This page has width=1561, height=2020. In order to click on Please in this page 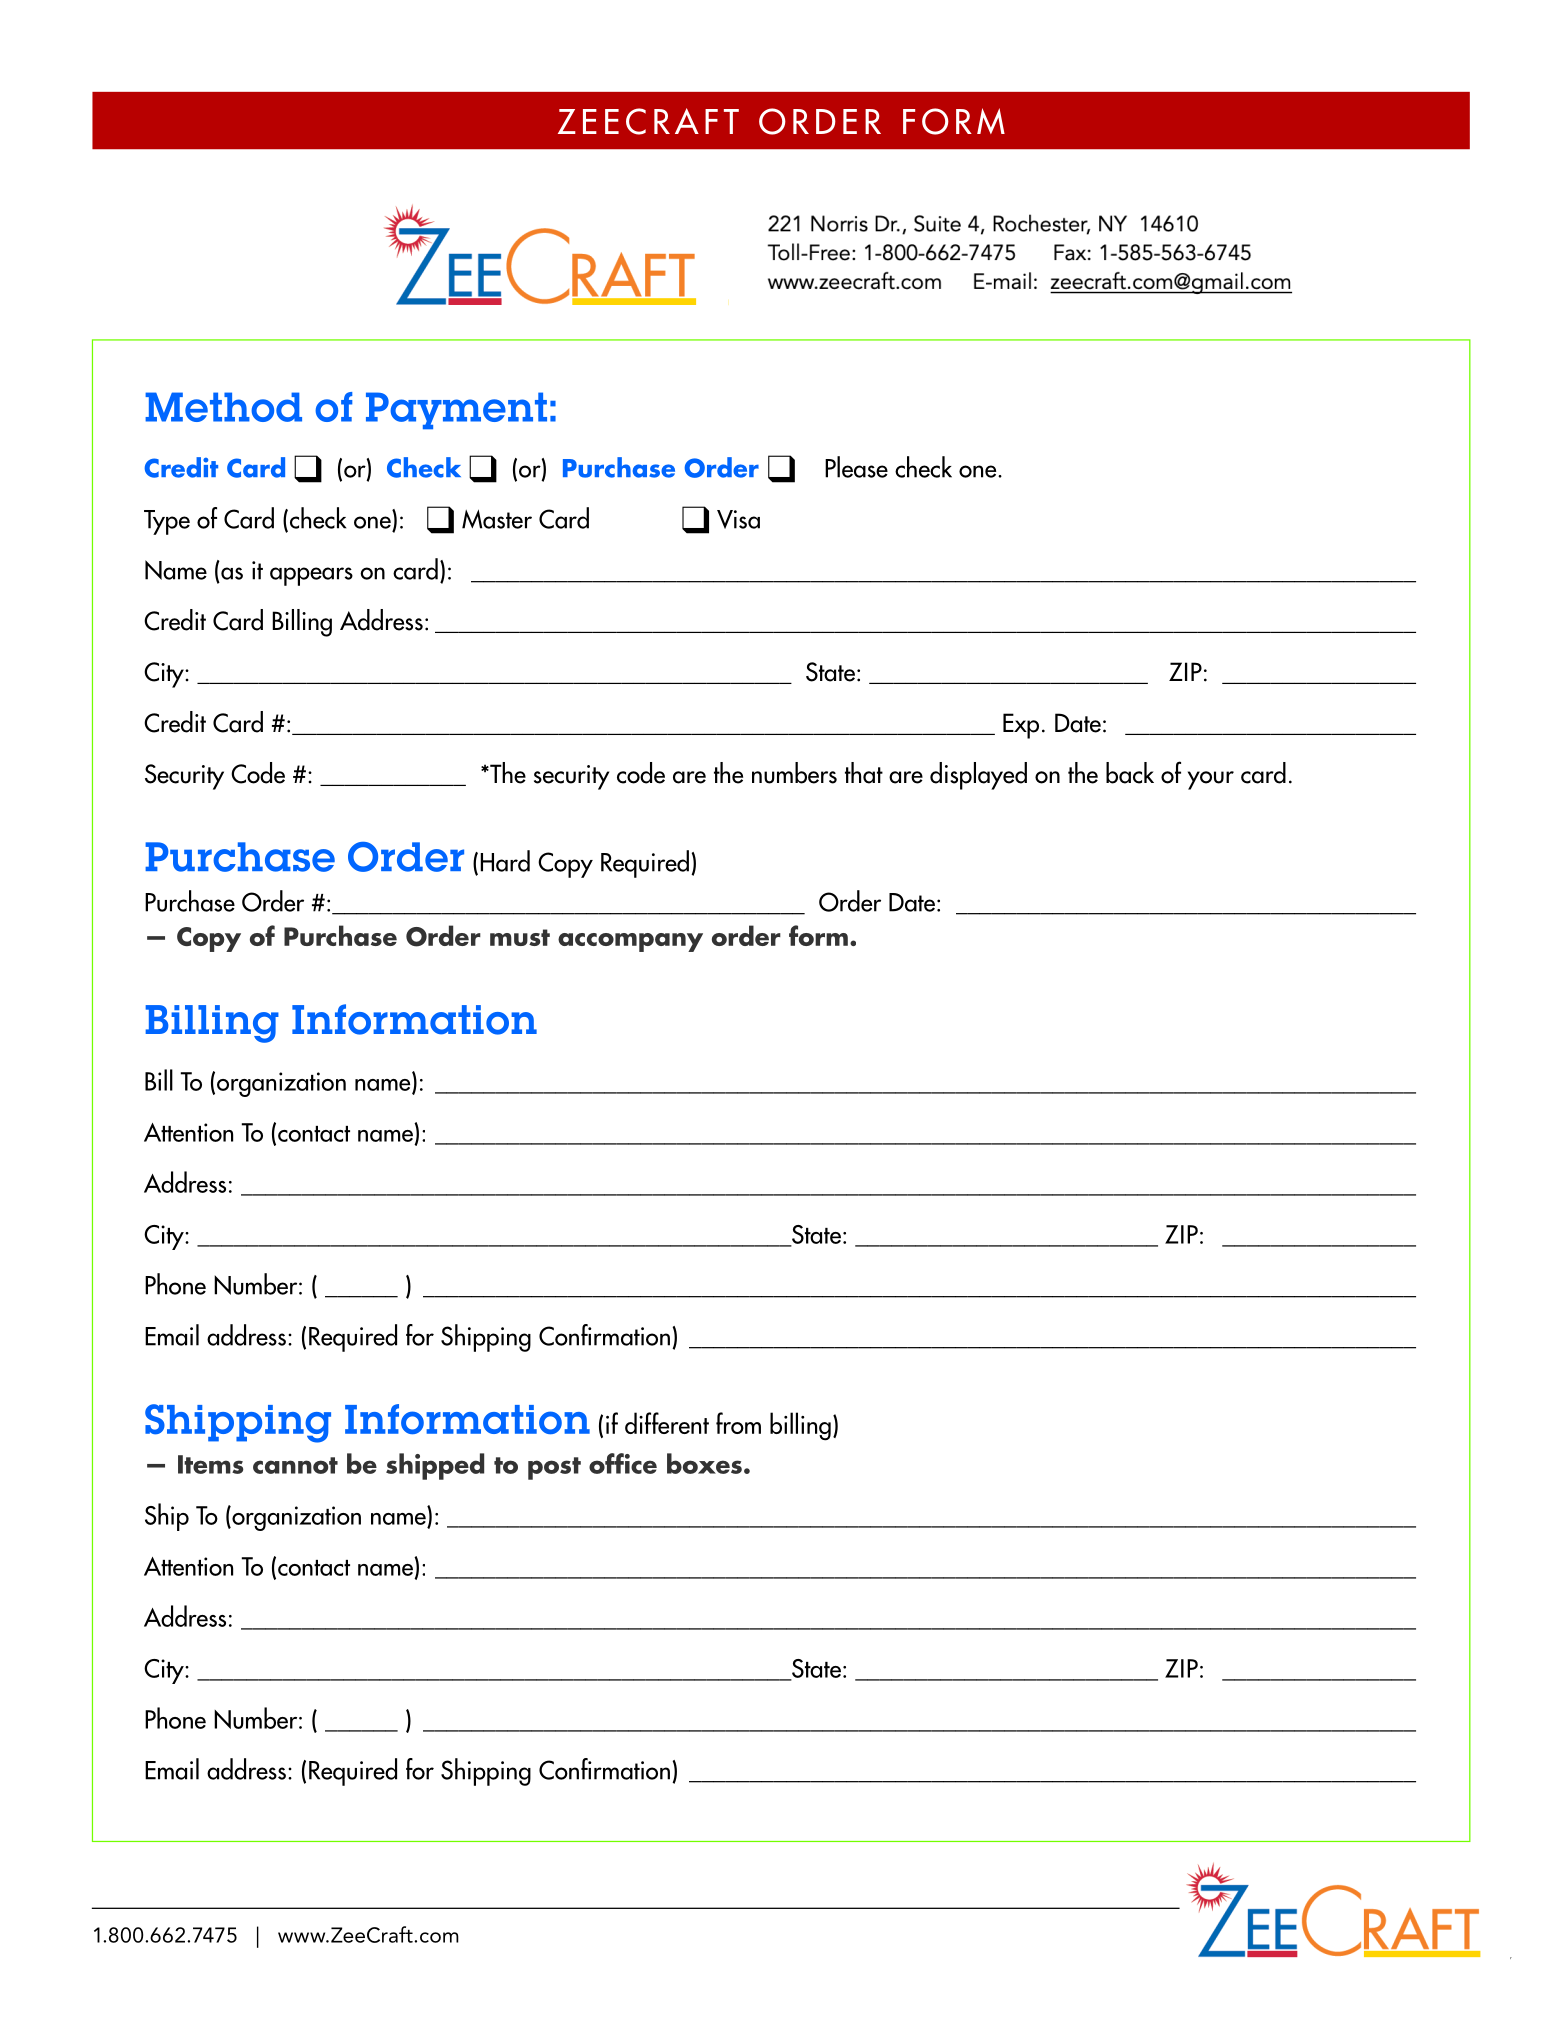, I will do `click(856, 467)`.
